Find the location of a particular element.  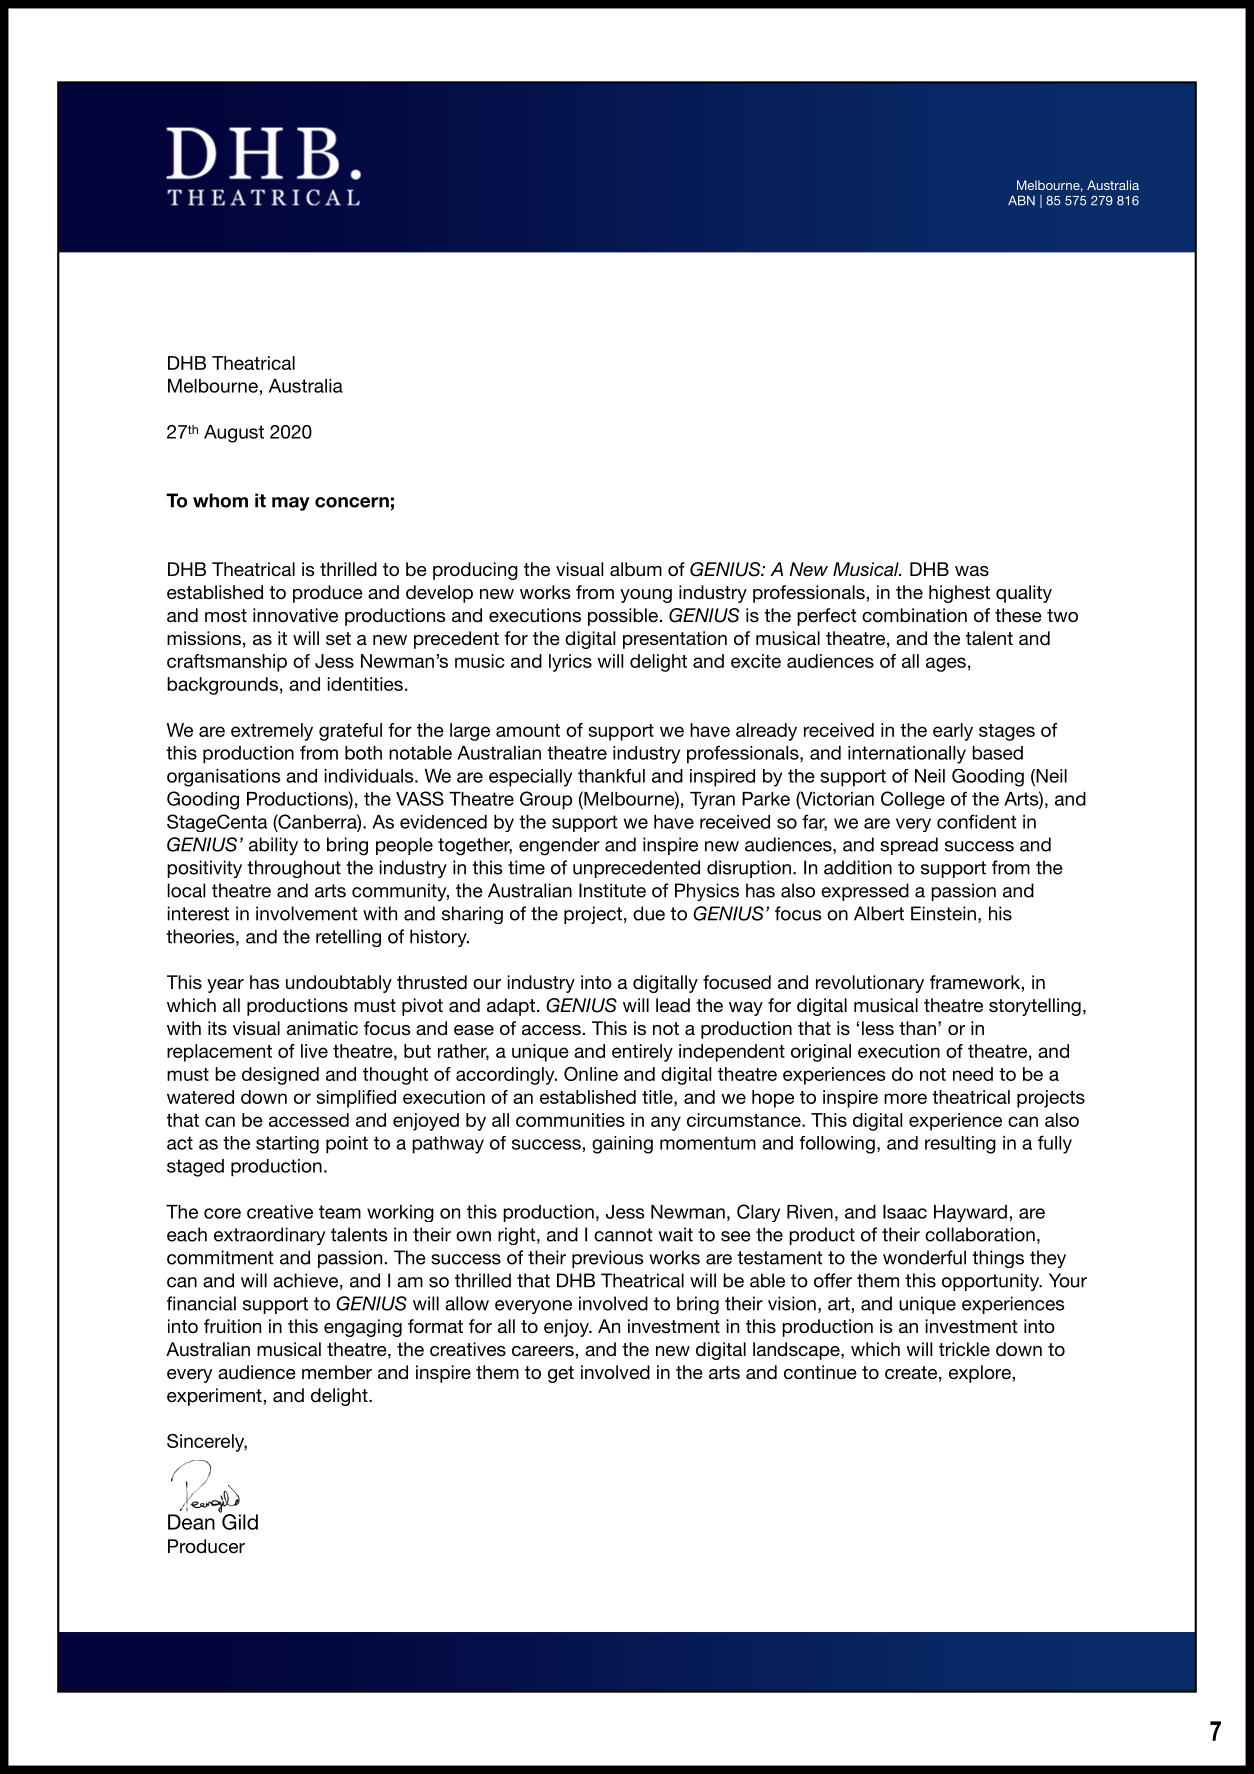

throughout is located at coordinates (294, 869).
